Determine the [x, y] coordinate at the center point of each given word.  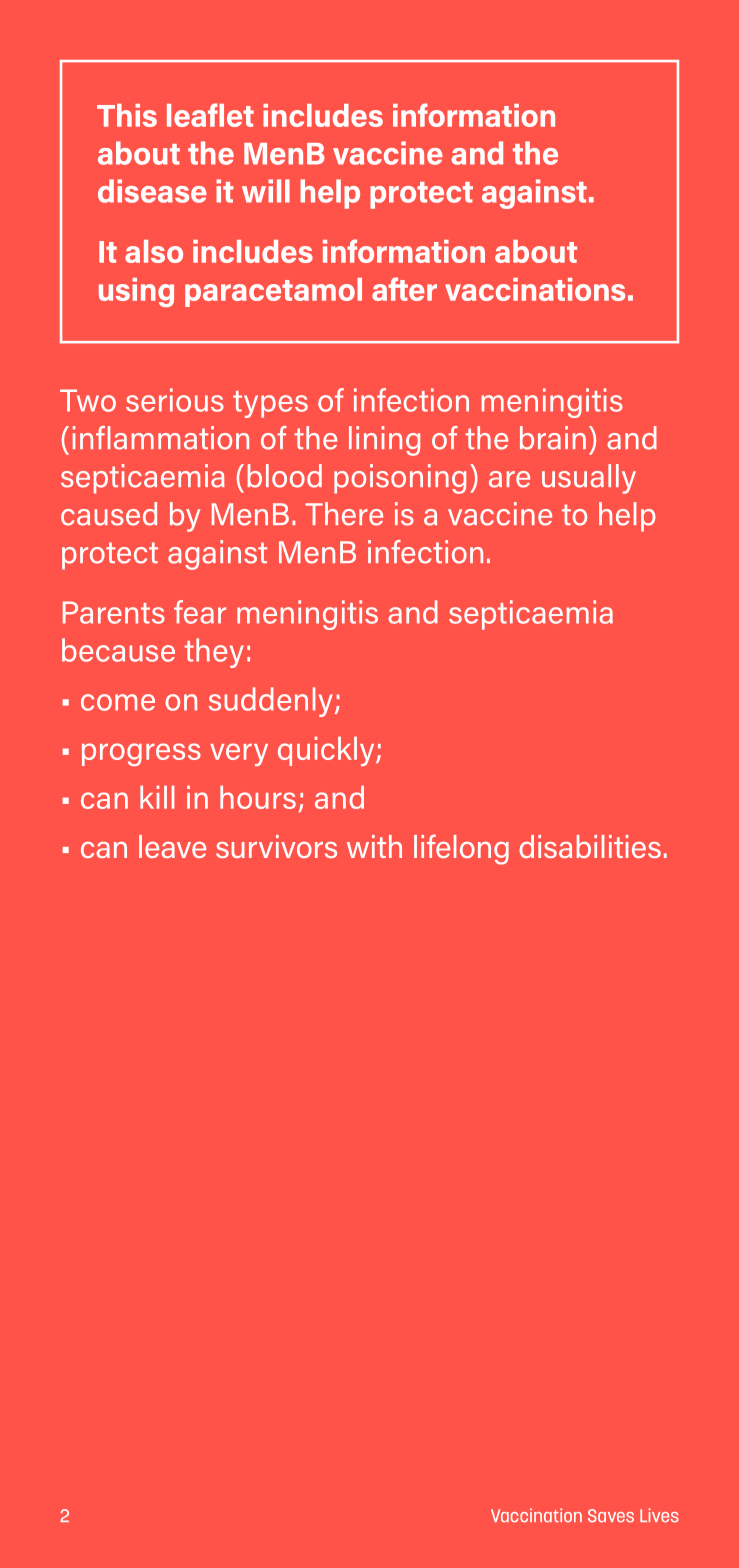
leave [172, 846]
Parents [114, 612]
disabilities [590, 846]
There [344, 514]
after [404, 289]
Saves [611, 1516]
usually [589, 479]
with [374, 846]
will [266, 191]
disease [152, 191]
